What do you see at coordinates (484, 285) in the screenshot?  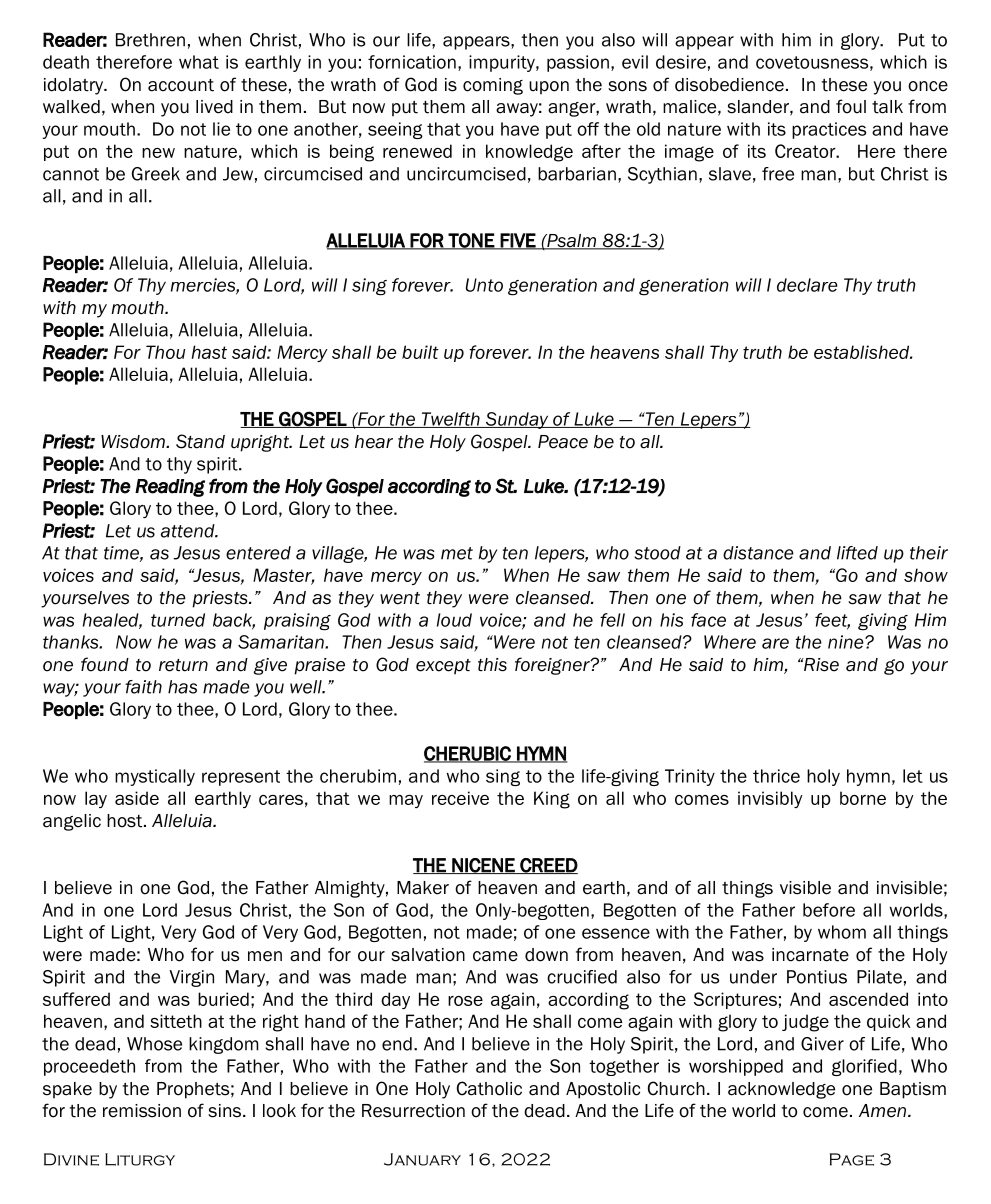 I see `Unto` at bounding box center [484, 285].
